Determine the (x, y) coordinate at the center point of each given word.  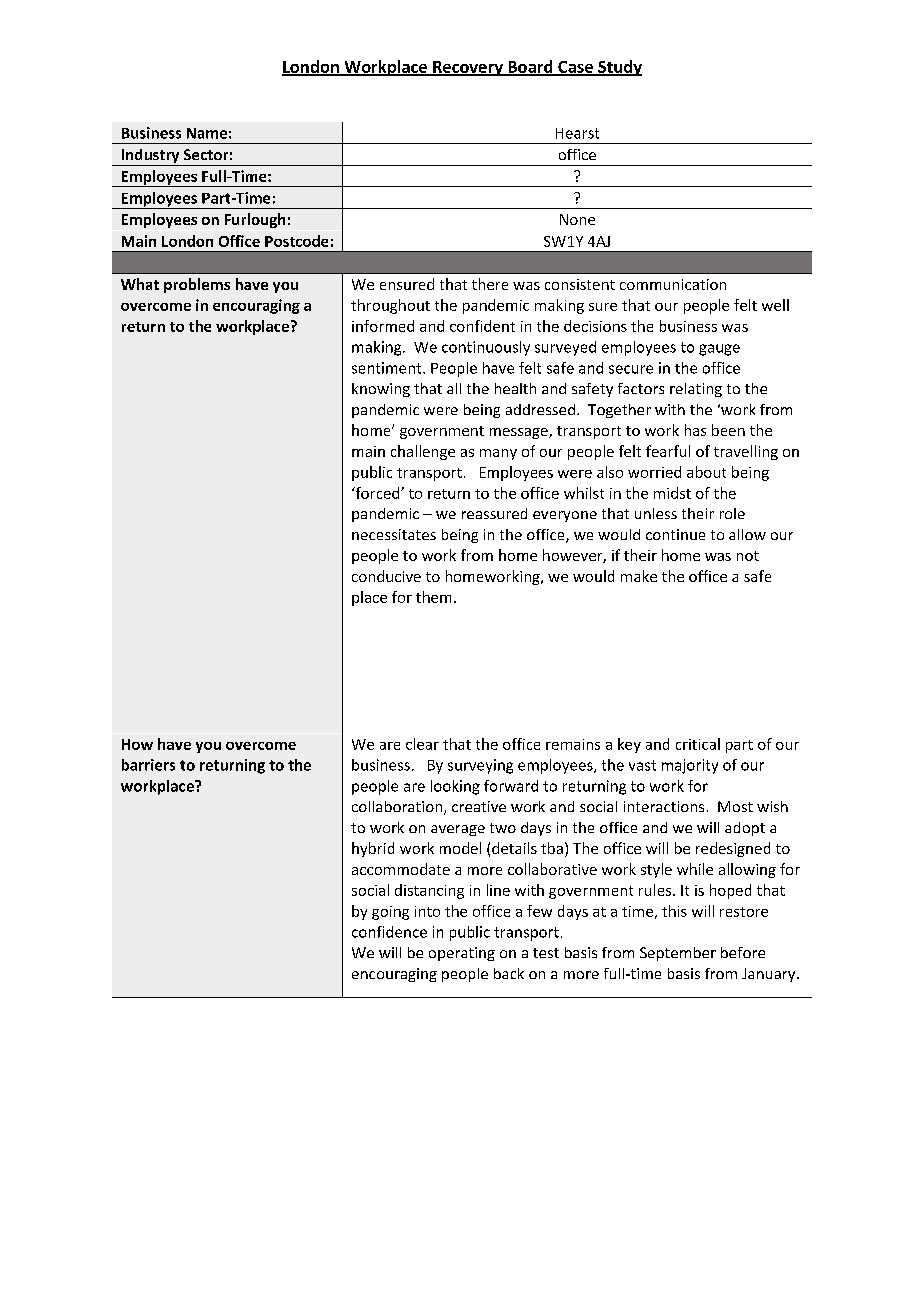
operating (462, 954)
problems (197, 285)
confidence (389, 932)
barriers (148, 765)
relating (696, 390)
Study (619, 68)
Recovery (468, 68)
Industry (150, 157)
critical (698, 744)
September (678, 954)
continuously (486, 348)
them (433, 597)
